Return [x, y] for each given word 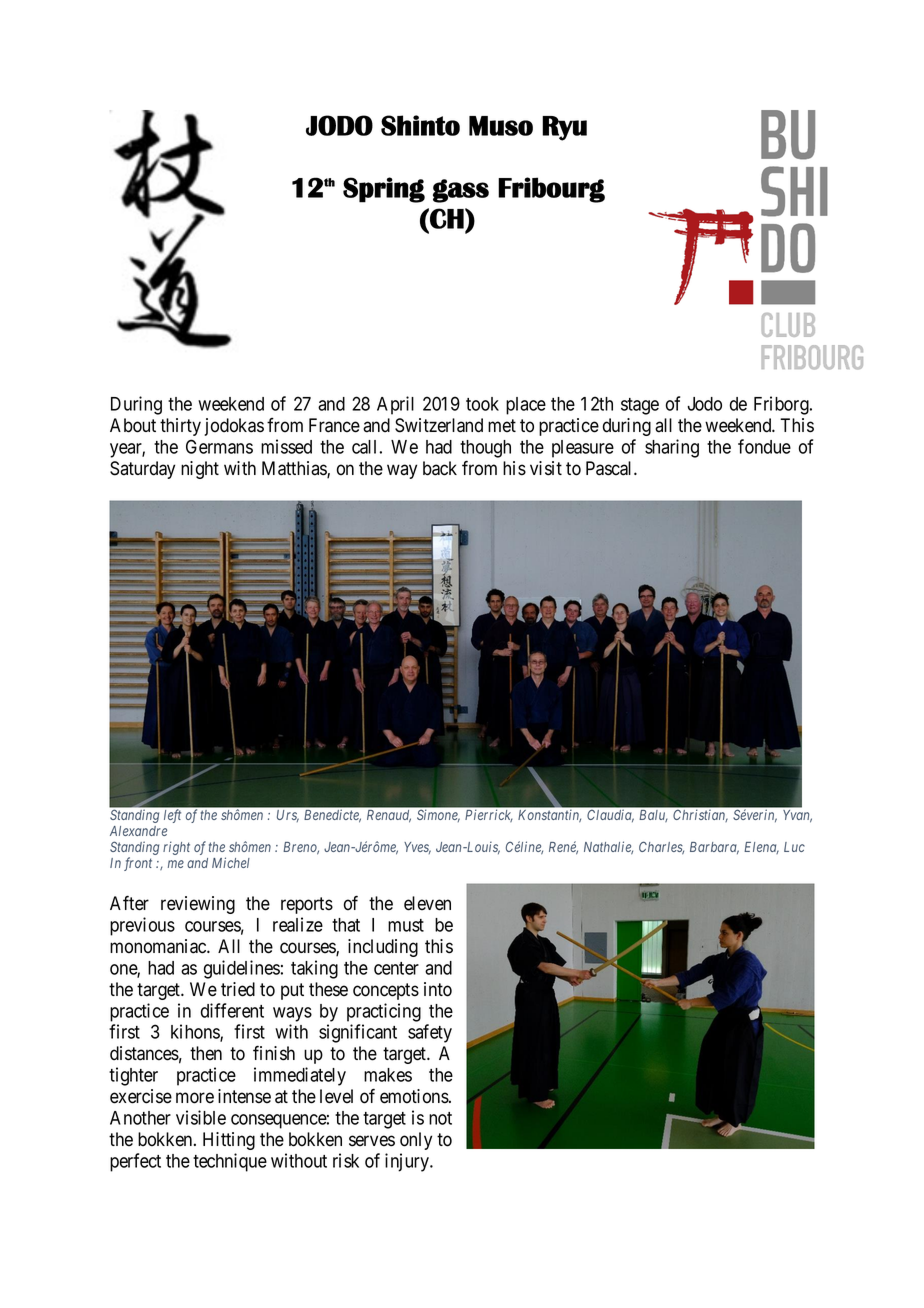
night [200, 470]
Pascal [610, 468]
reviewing [198, 905]
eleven [427, 903]
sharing [672, 448]
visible [201, 1117]
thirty [180, 427]
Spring [384, 190]
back [440, 468]
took [482, 404]
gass [461, 191]
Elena [761, 848]
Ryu [564, 128]
